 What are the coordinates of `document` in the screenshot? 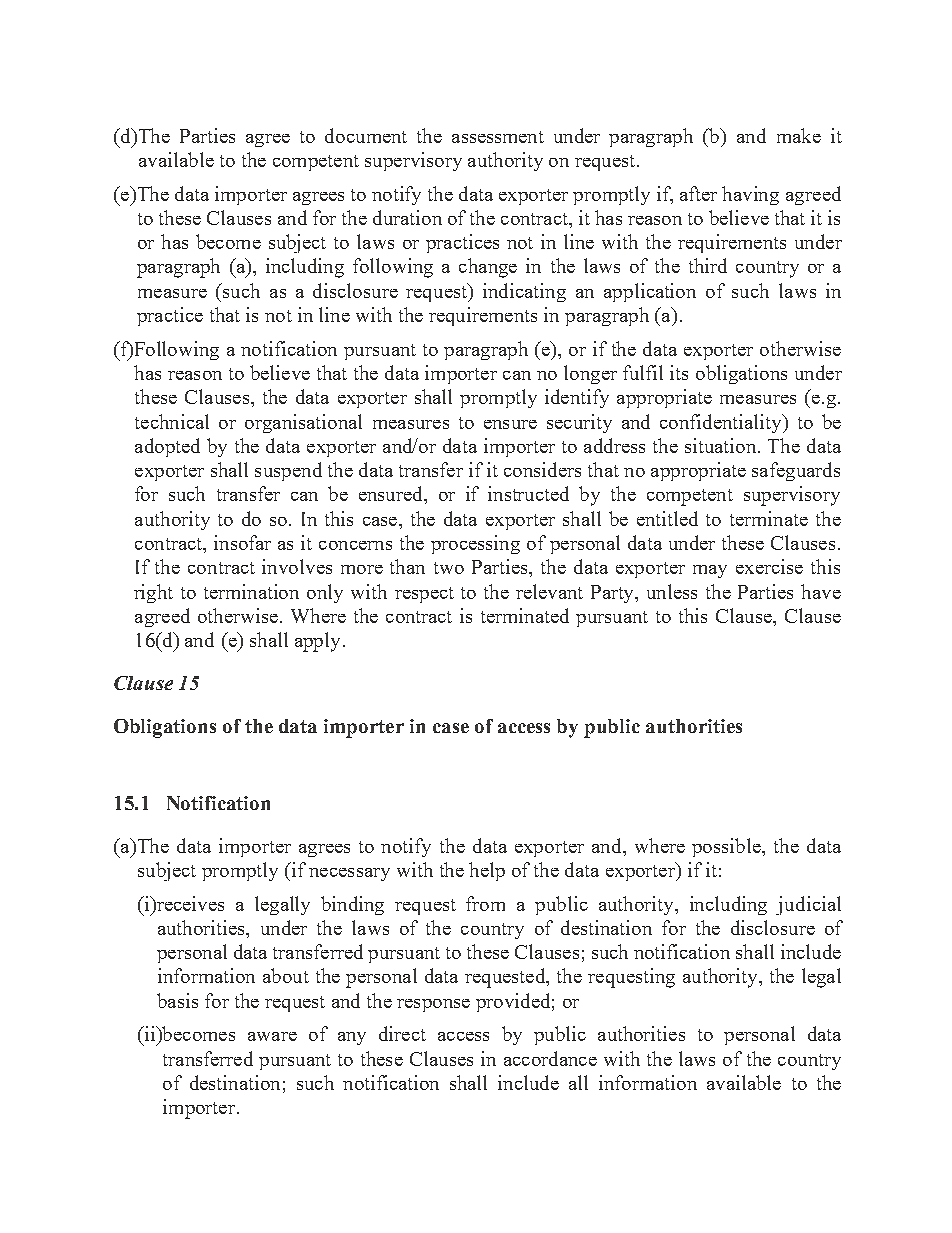 It's located at (366, 135).
